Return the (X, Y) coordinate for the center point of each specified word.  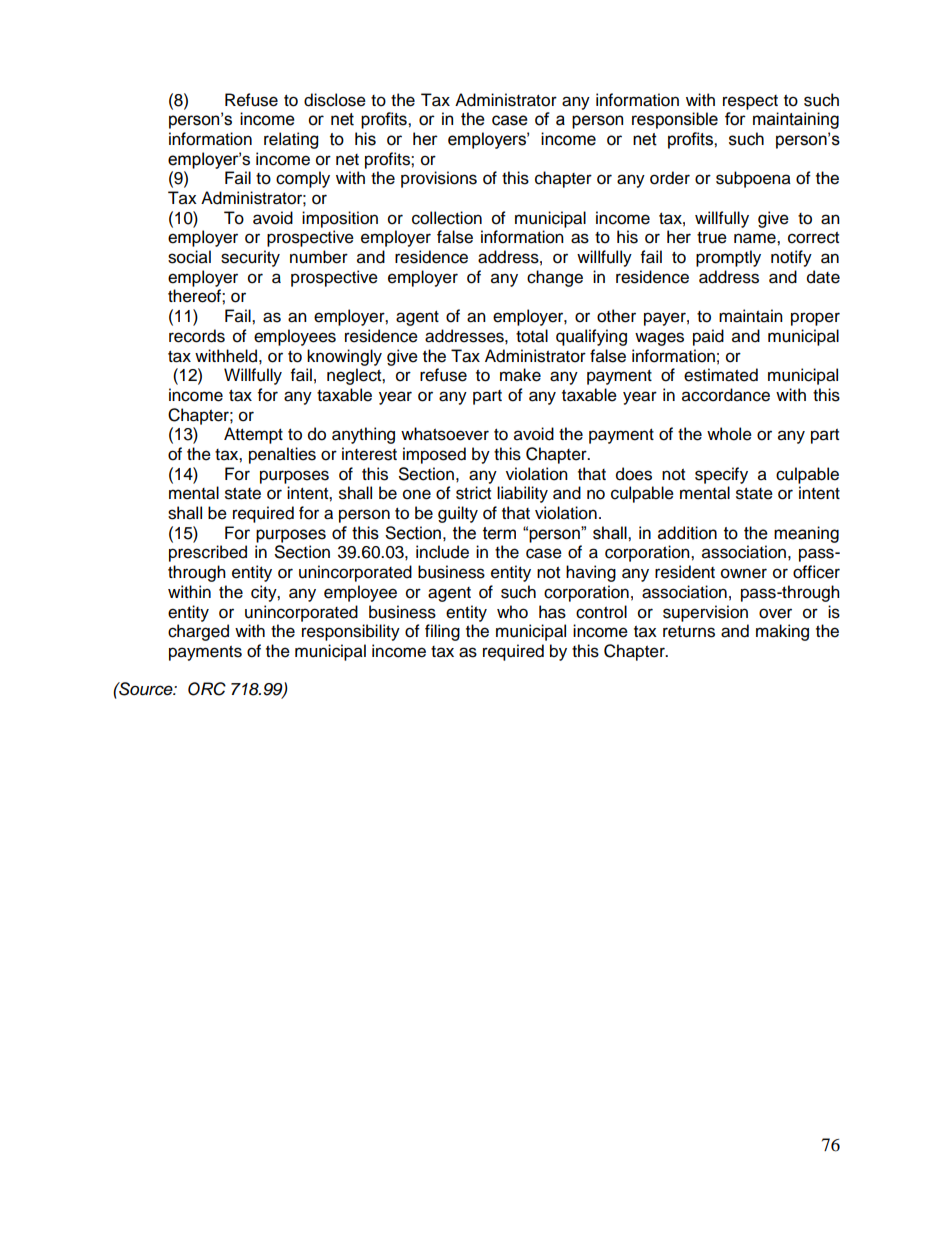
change (555, 278)
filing (442, 632)
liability (522, 494)
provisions (439, 179)
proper (815, 319)
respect (750, 102)
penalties (282, 455)
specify (721, 475)
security (250, 258)
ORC (207, 689)
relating (291, 140)
